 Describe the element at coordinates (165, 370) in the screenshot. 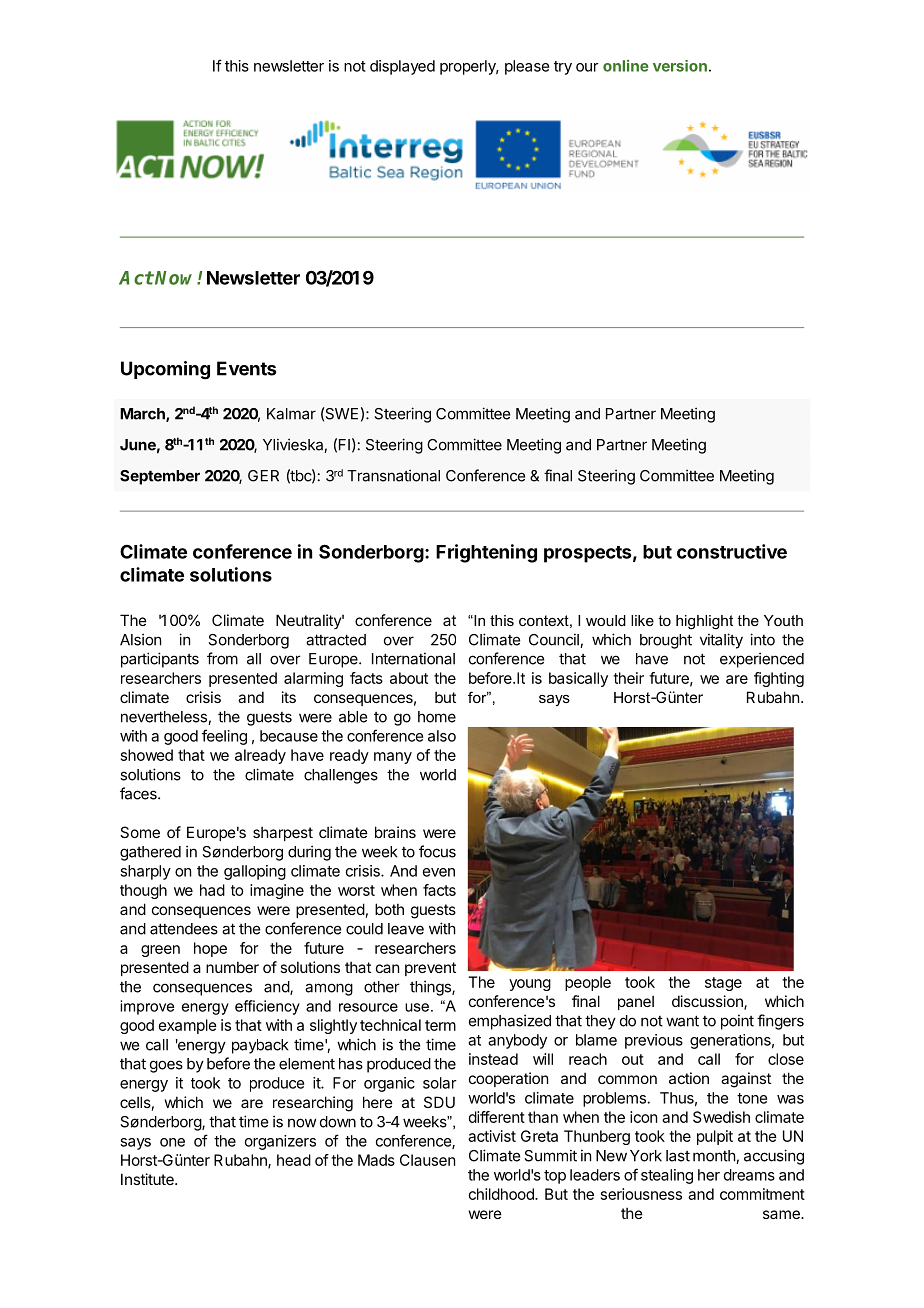

I see `Upcoming` at that location.
